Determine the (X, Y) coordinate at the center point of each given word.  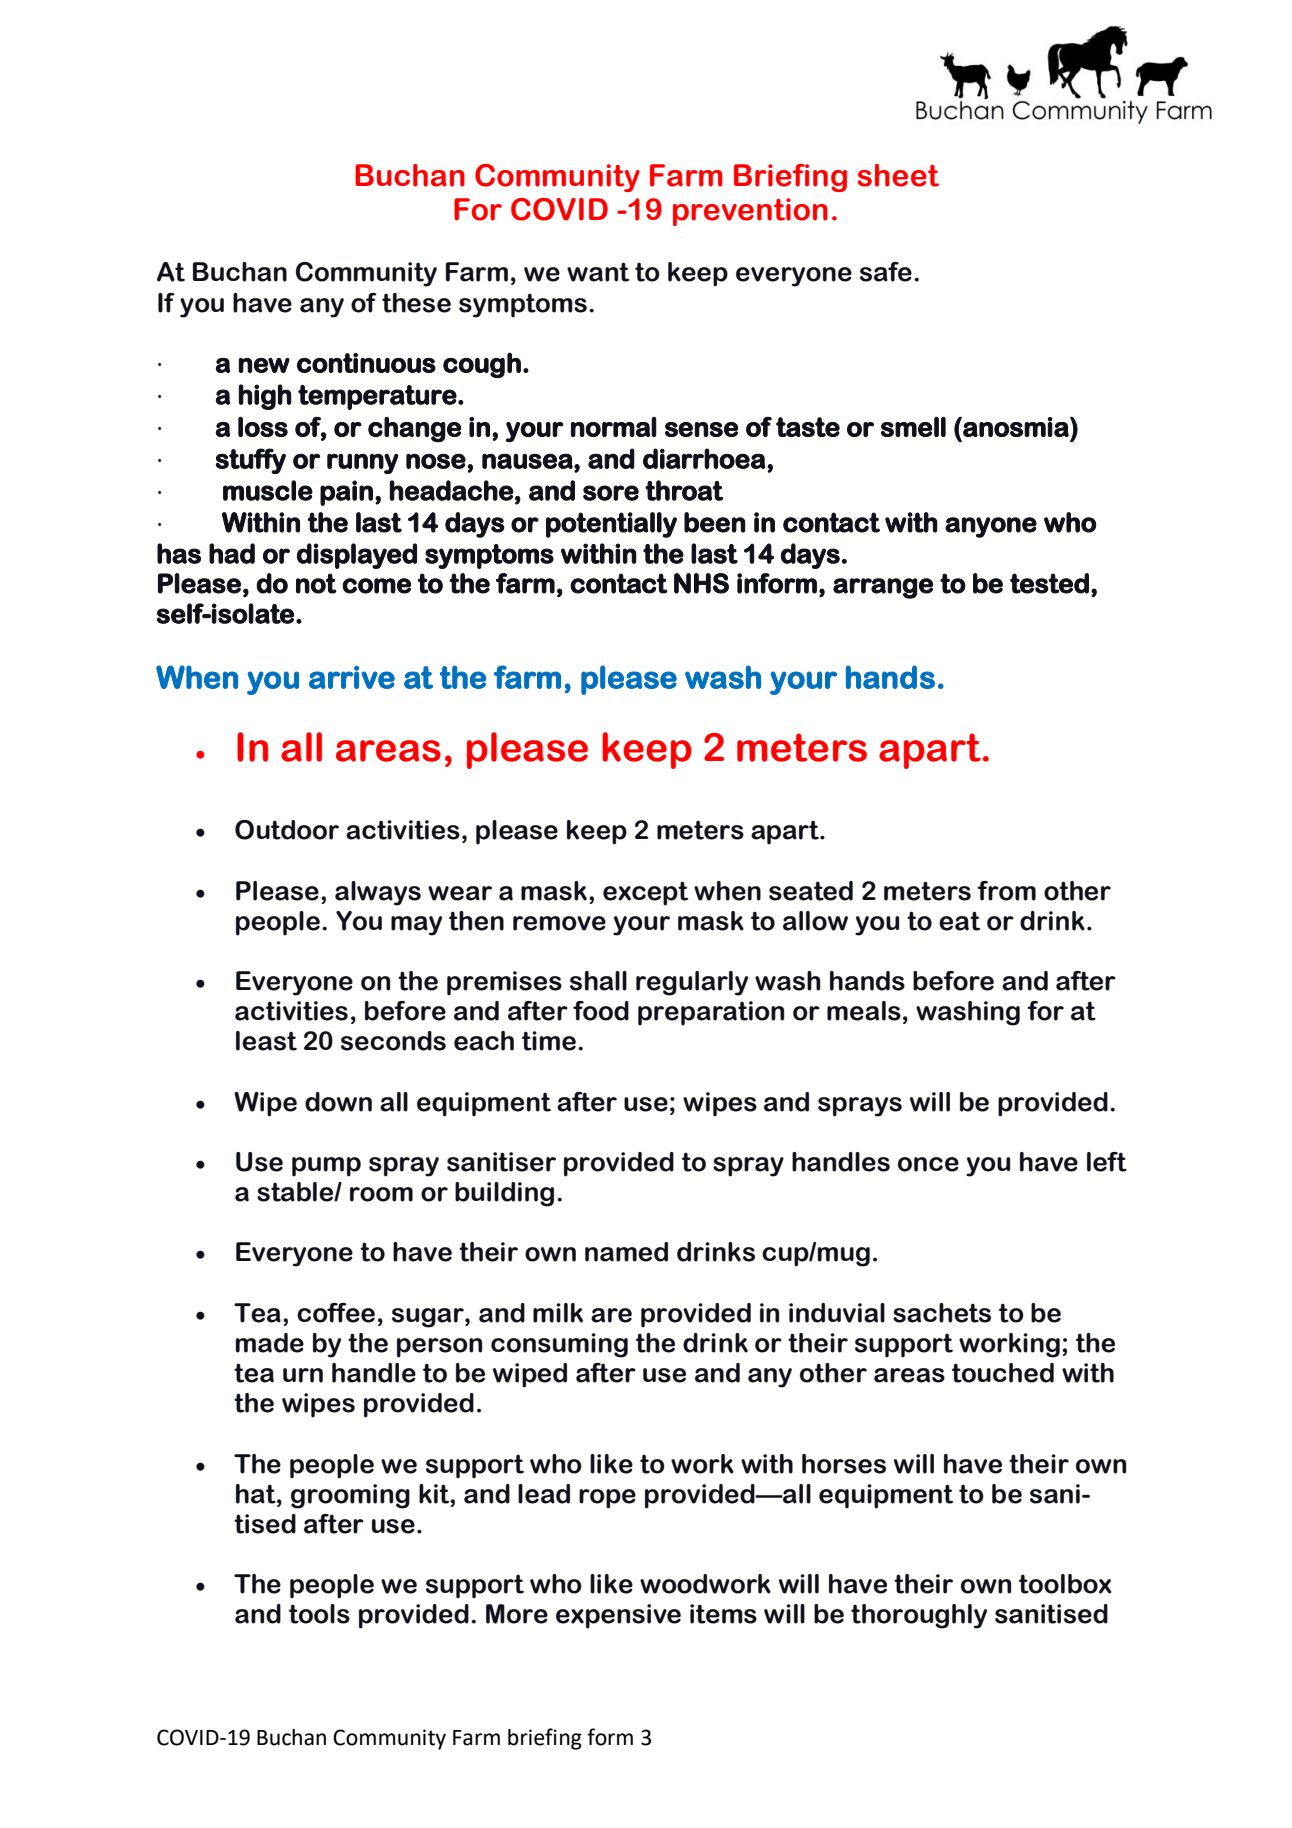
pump (326, 1167)
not (316, 583)
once (928, 1164)
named (626, 1252)
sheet (898, 175)
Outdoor (287, 830)
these (416, 303)
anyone (991, 527)
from (1006, 891)
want (598, 272)
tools (319, 1614)
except (645, 893)
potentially (611, 525)
